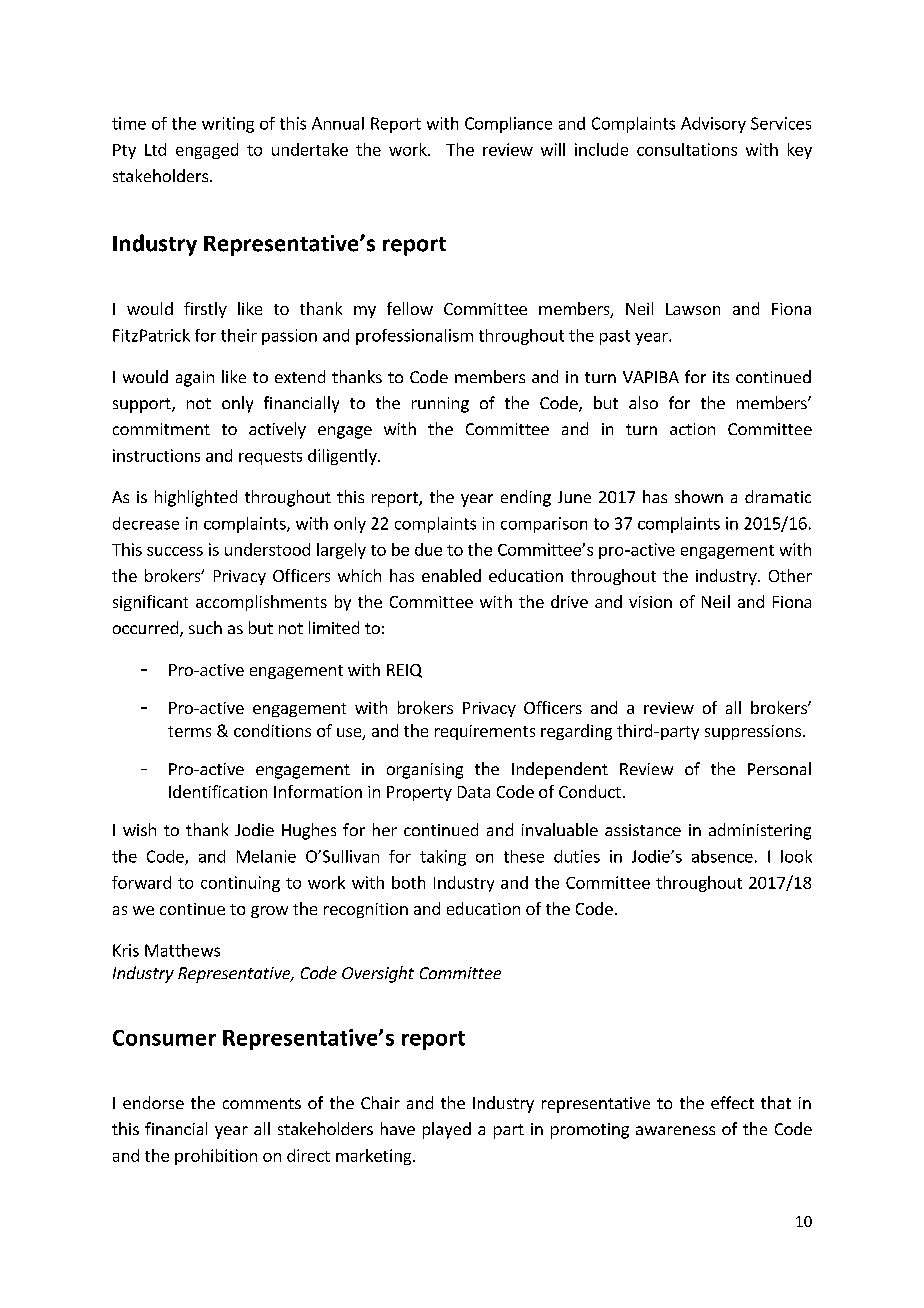 The height and width of the screenshot is (1308, 924). I want to click on its, so click(721, 377).
